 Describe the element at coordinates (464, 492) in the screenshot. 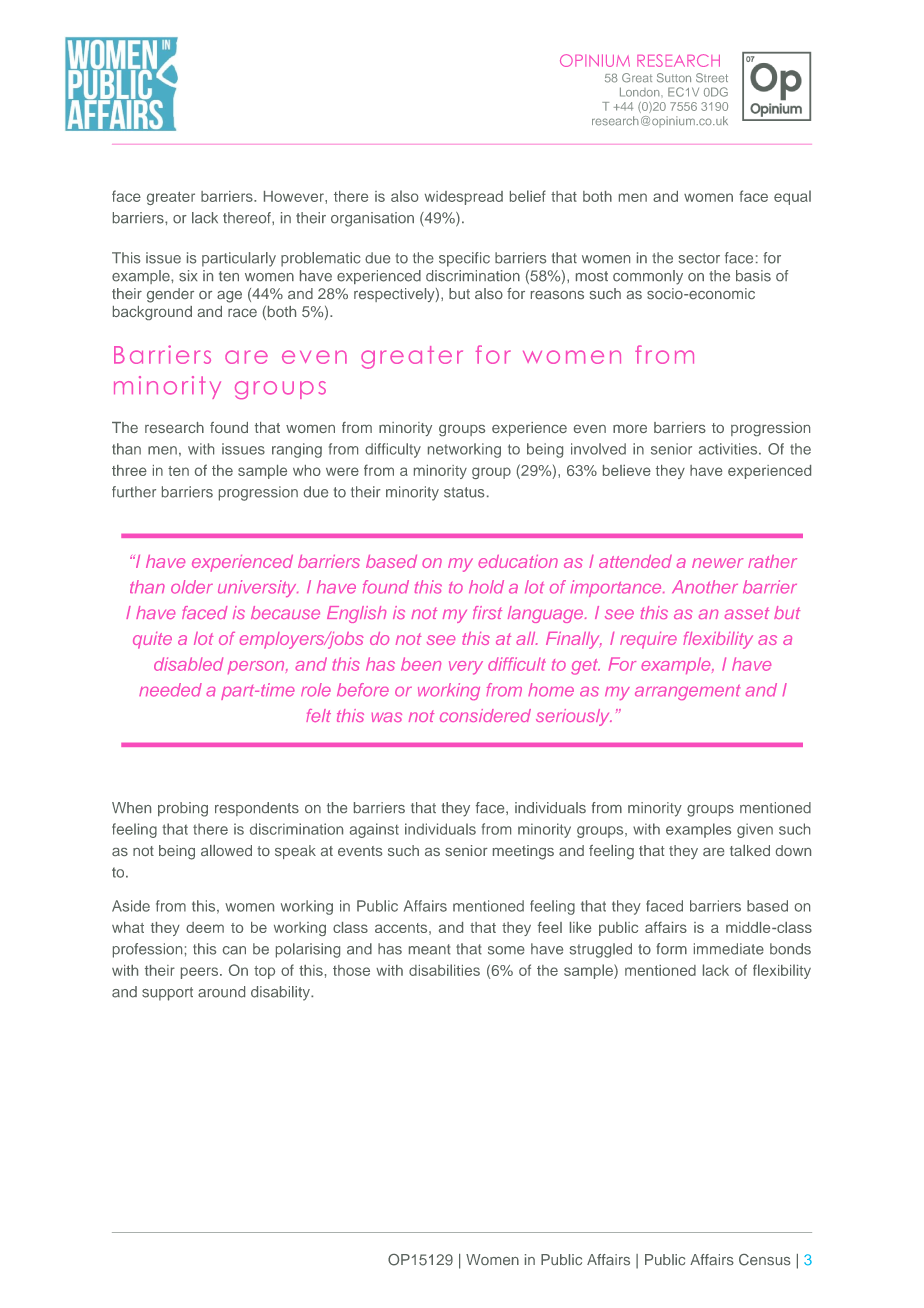

I see `status` at that location.
